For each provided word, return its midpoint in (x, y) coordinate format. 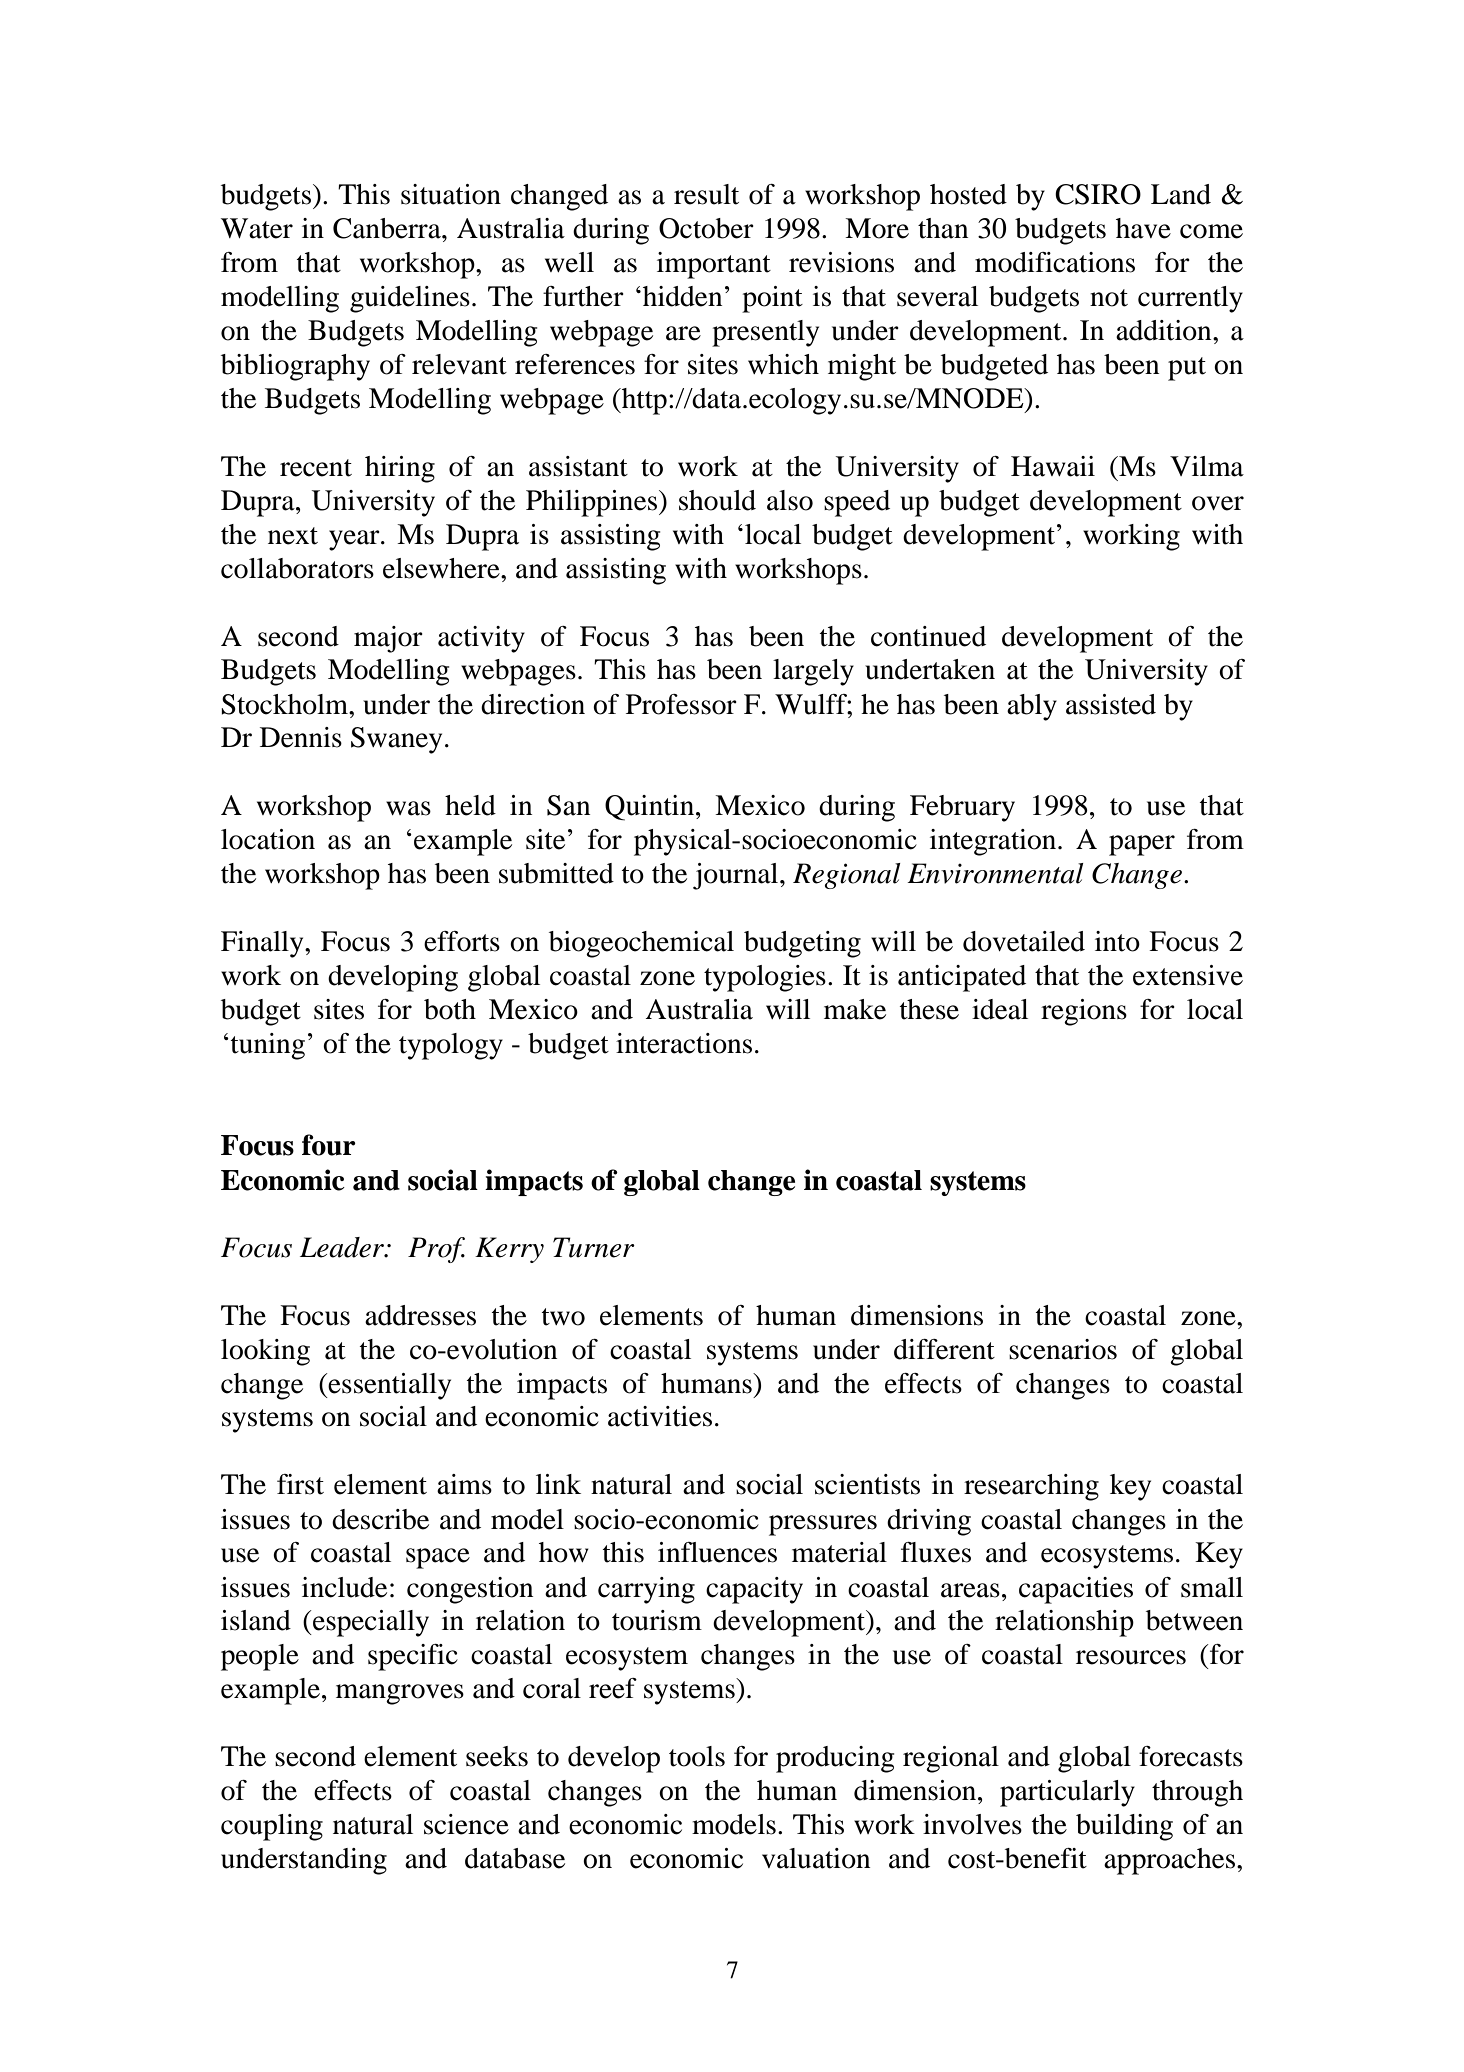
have (1143, 228)
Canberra (388, 228)
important (714, 265)
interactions (684, 1043)
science (466, 1824)
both (450, 1009)
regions (1084, 1012)
